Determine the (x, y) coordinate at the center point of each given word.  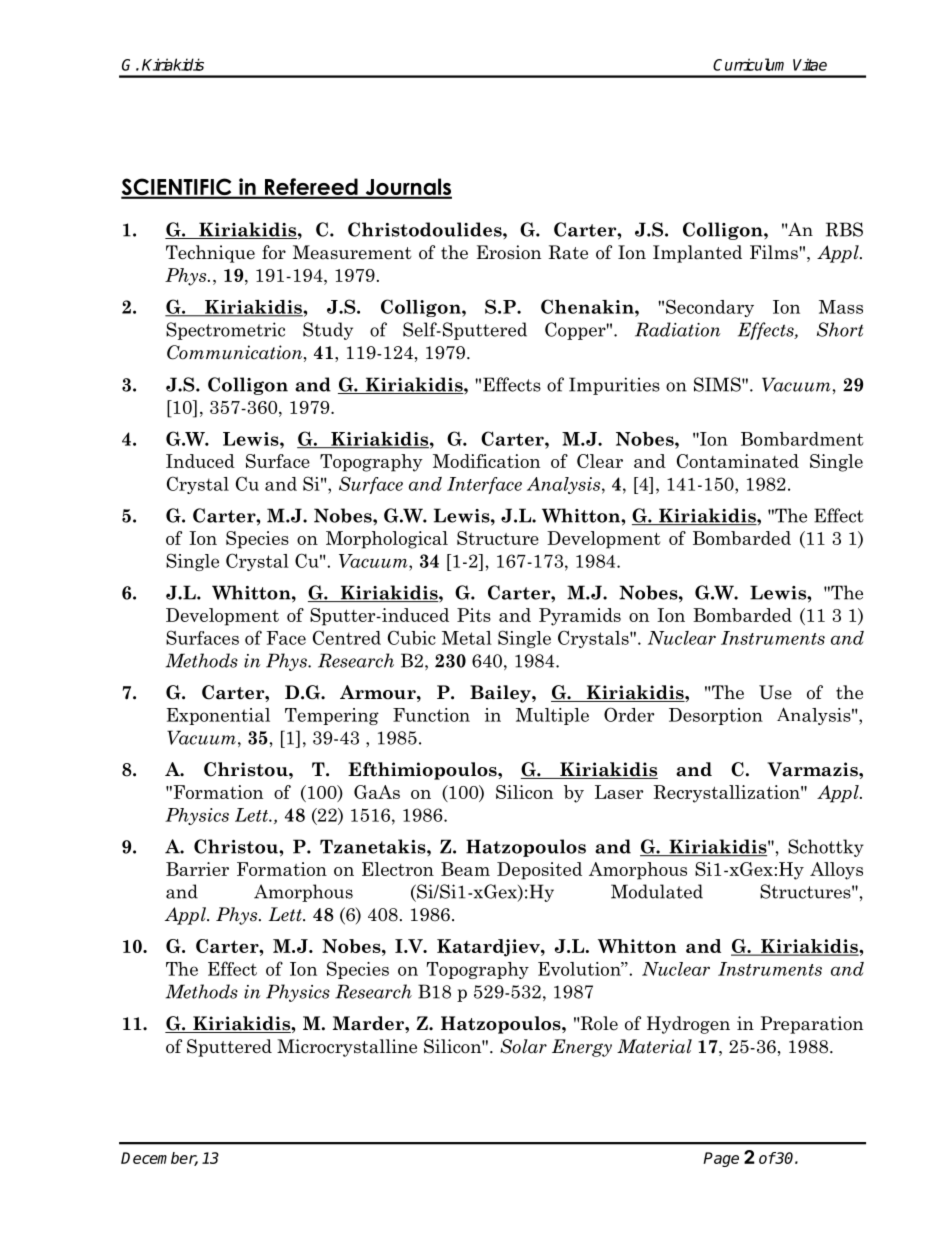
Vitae (810, 64)
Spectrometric (225, 331)
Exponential (218, 716)
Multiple (552, 716)
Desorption (716, 716)
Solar (523, 1046)
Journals (407, 188)
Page (721, 1159)
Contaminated (738, 461)
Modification (486, 461)
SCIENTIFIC (177, 188)
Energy (582, 1048)
